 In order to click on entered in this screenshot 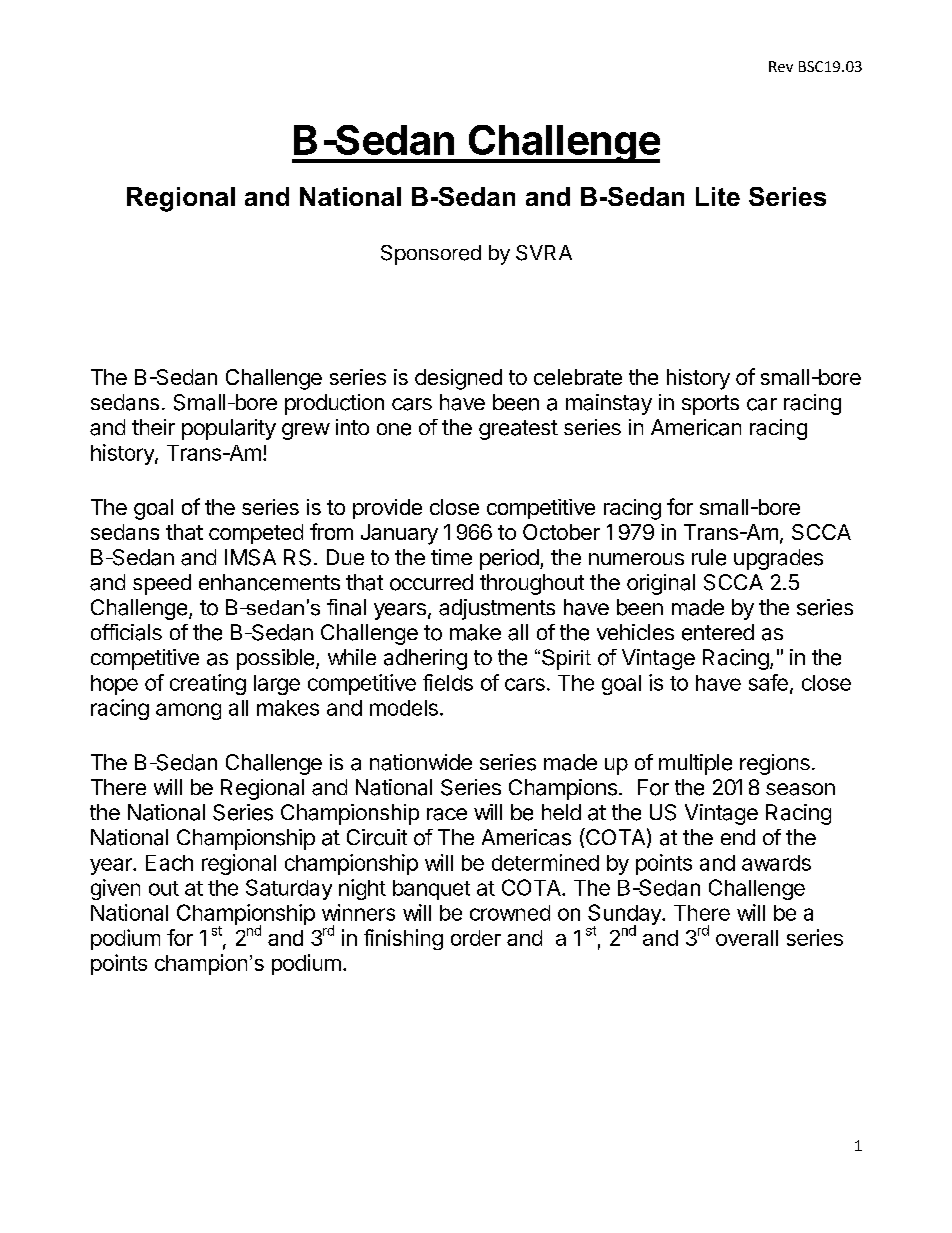, I will do `click(718, 632)`.
